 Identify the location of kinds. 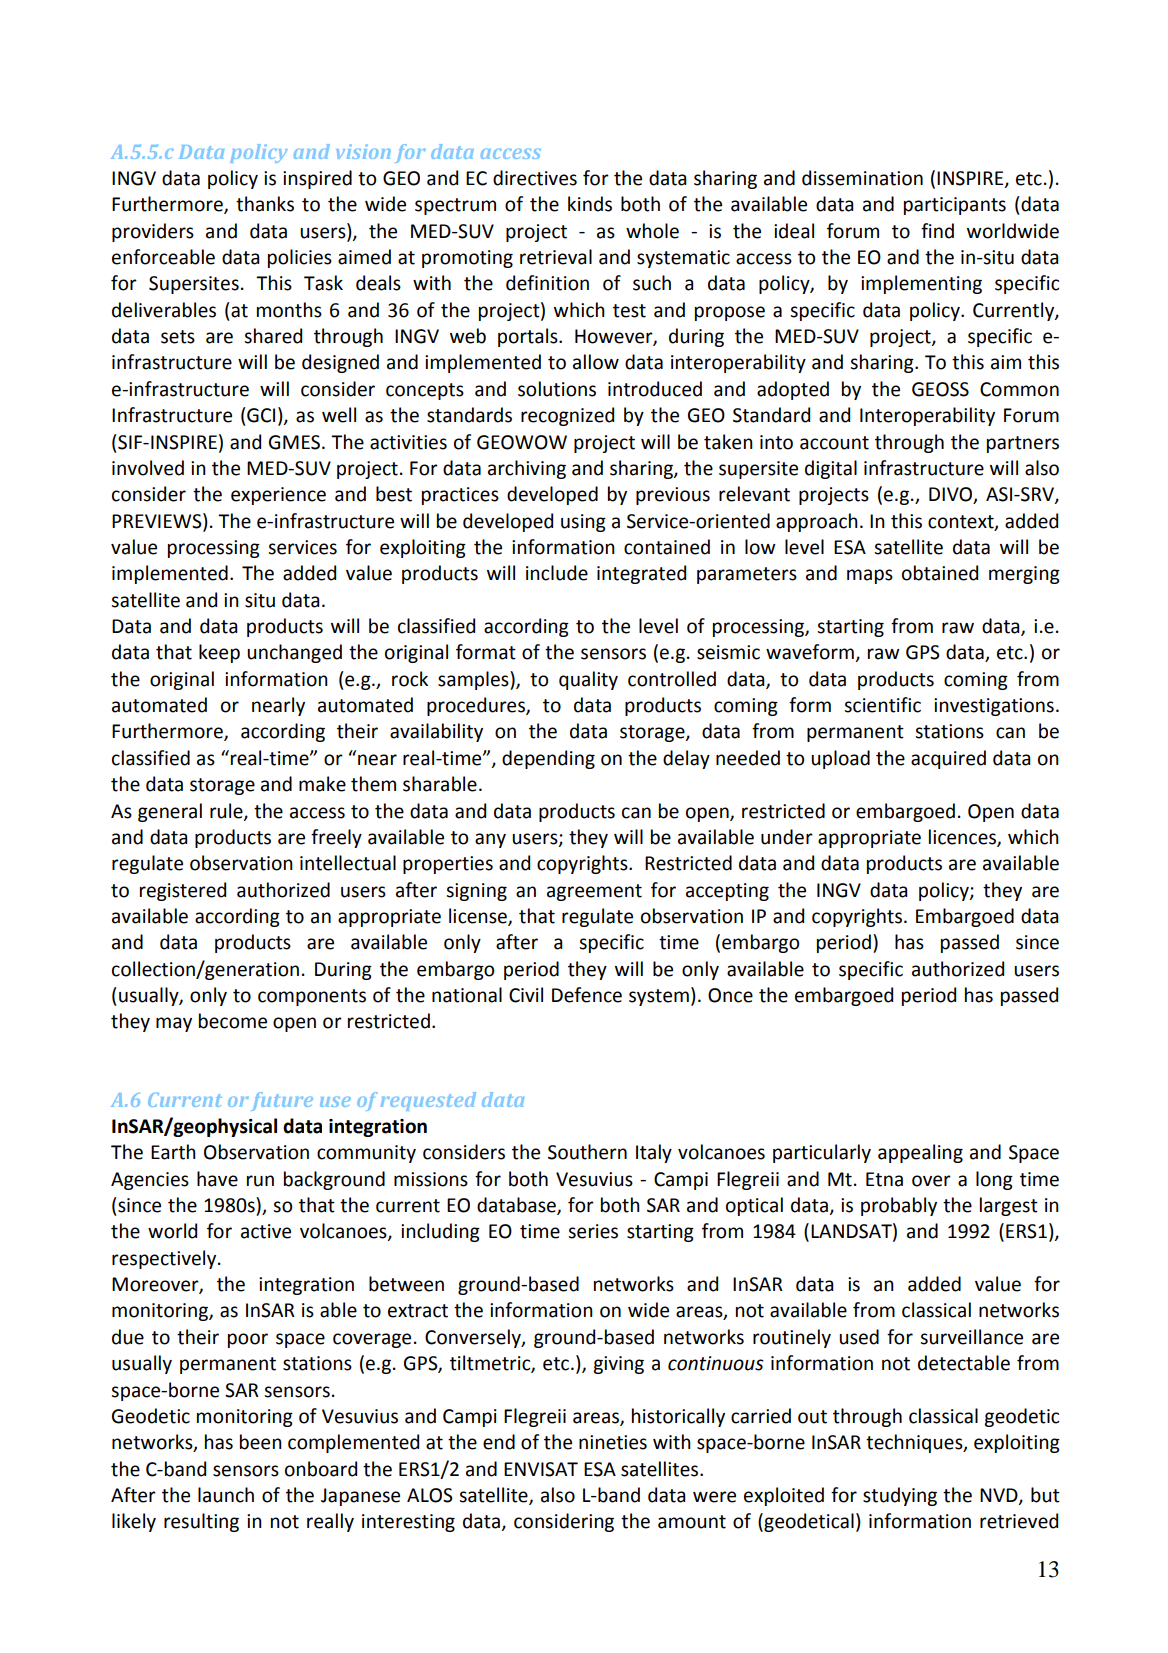
(590, 204).
